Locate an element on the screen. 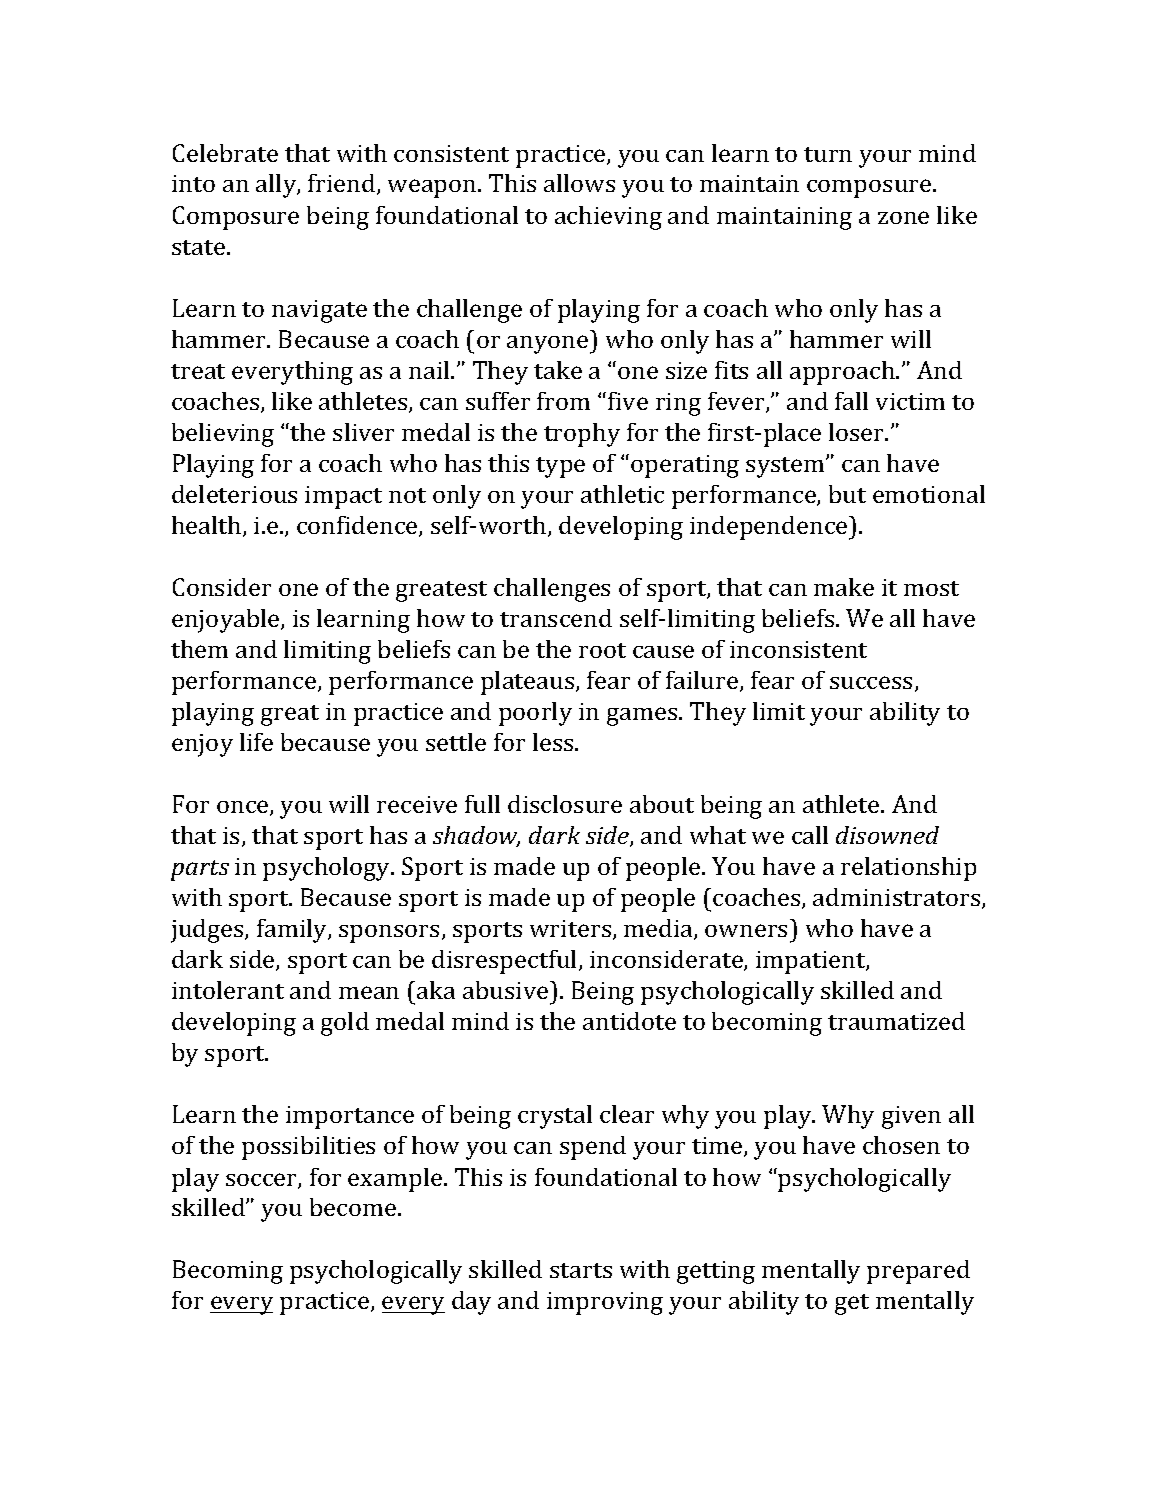  writers is located at coordinates (572, 930).
